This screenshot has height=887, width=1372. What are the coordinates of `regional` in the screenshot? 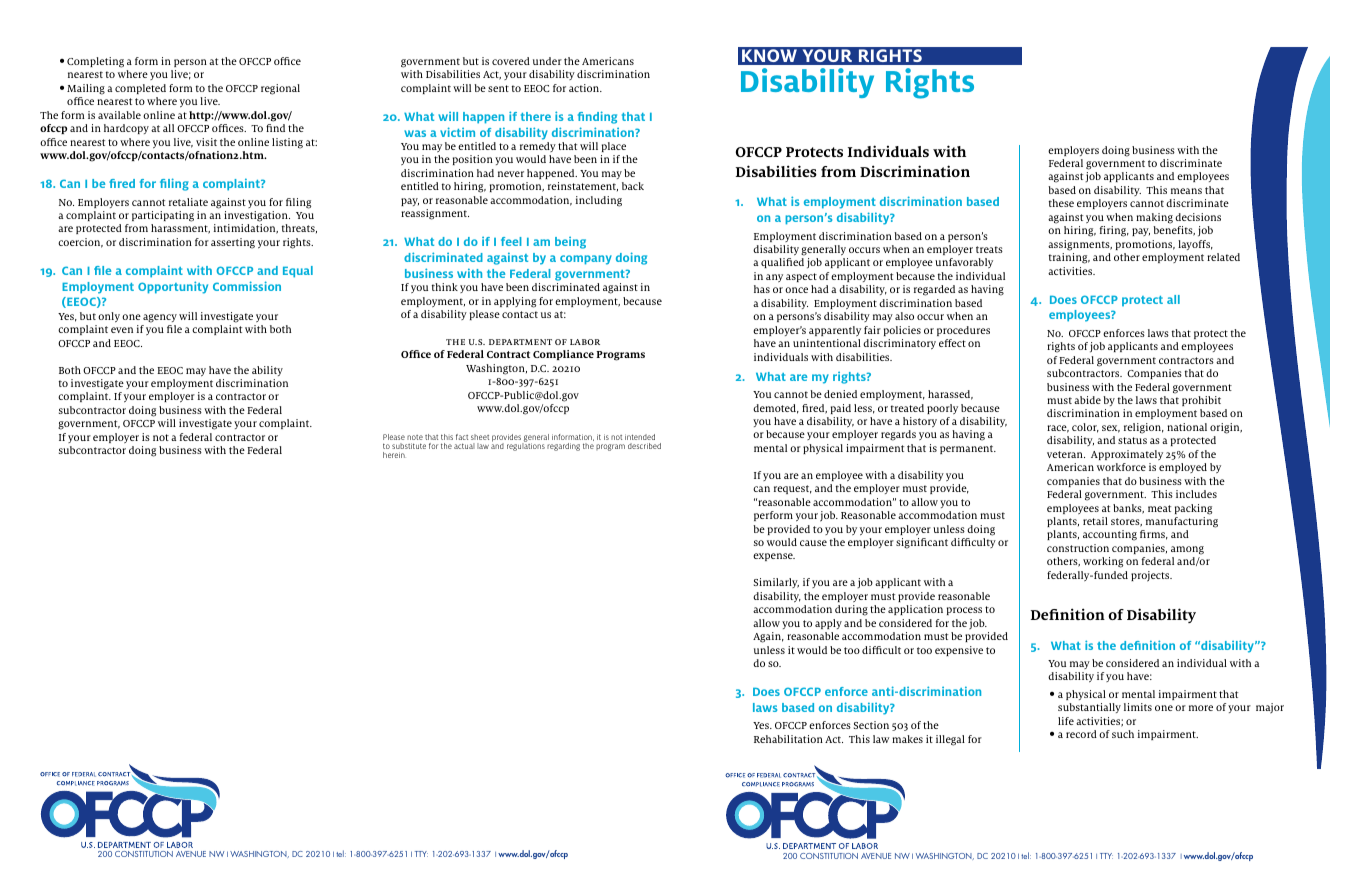 It's located at (280, 89).
